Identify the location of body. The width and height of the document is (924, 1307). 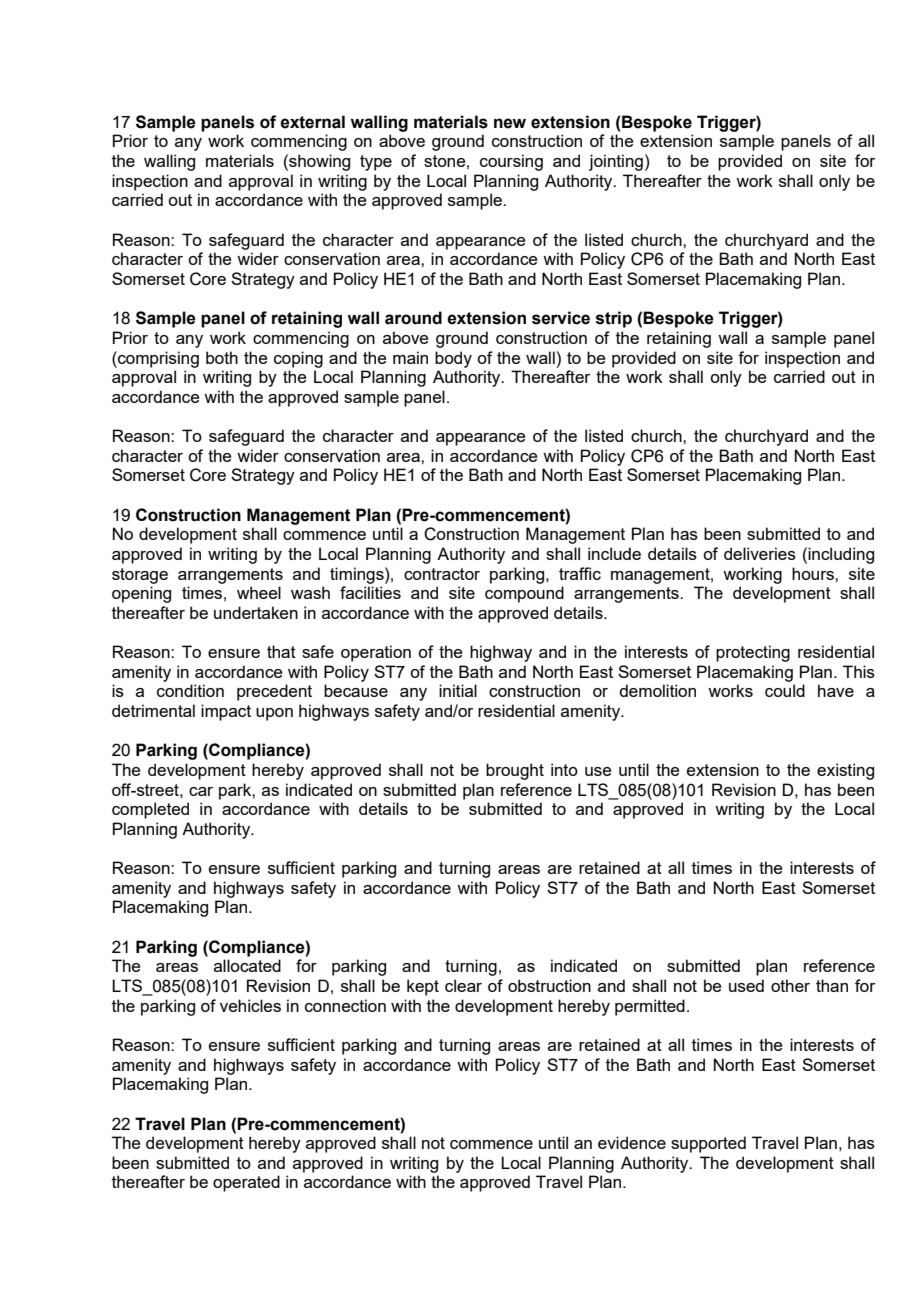
(453, 359).
